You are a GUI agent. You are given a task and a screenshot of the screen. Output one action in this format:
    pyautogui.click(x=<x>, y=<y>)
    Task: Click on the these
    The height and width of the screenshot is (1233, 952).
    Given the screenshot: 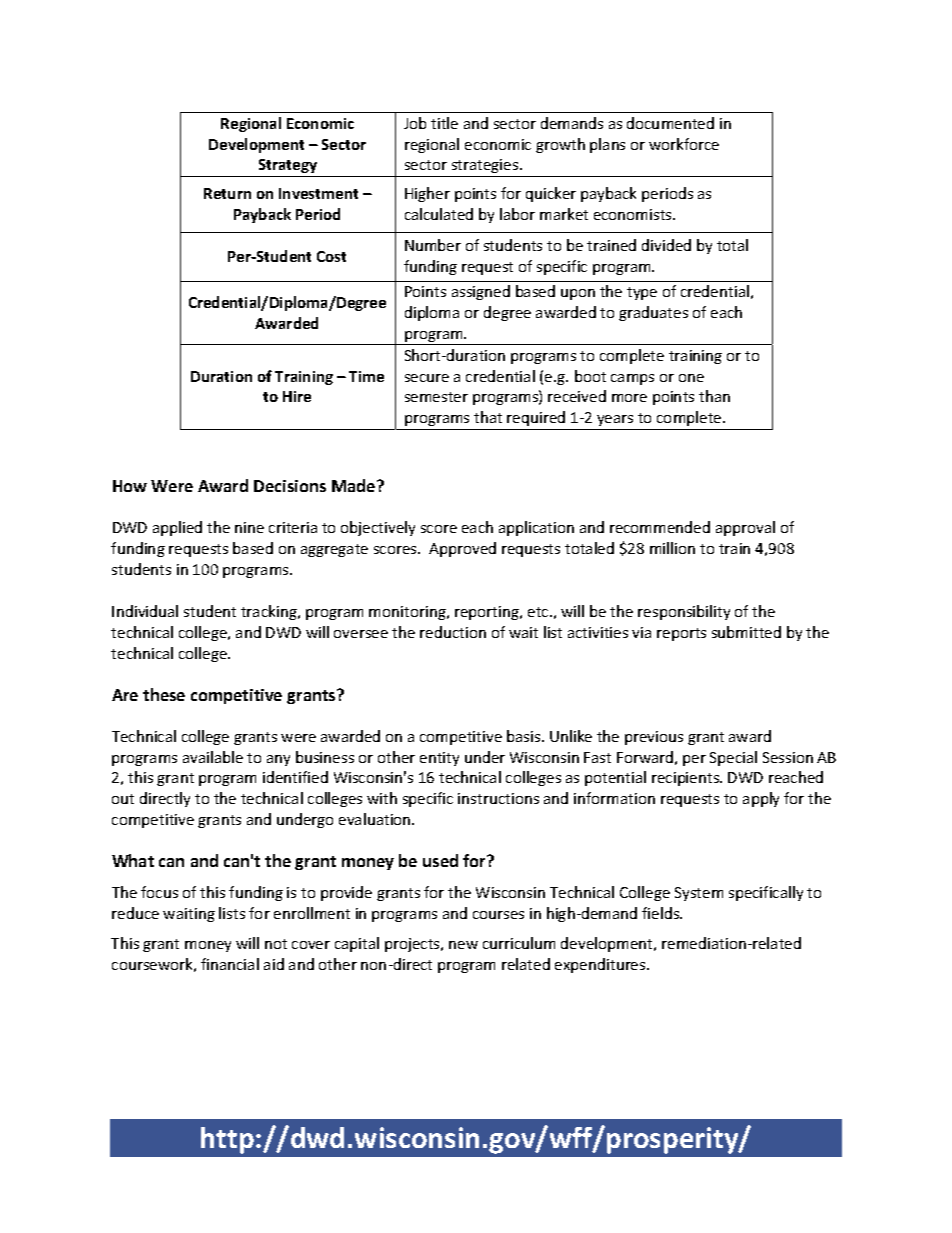 What is the action you would take?
    pyautogui.click(x=164, y=694)
